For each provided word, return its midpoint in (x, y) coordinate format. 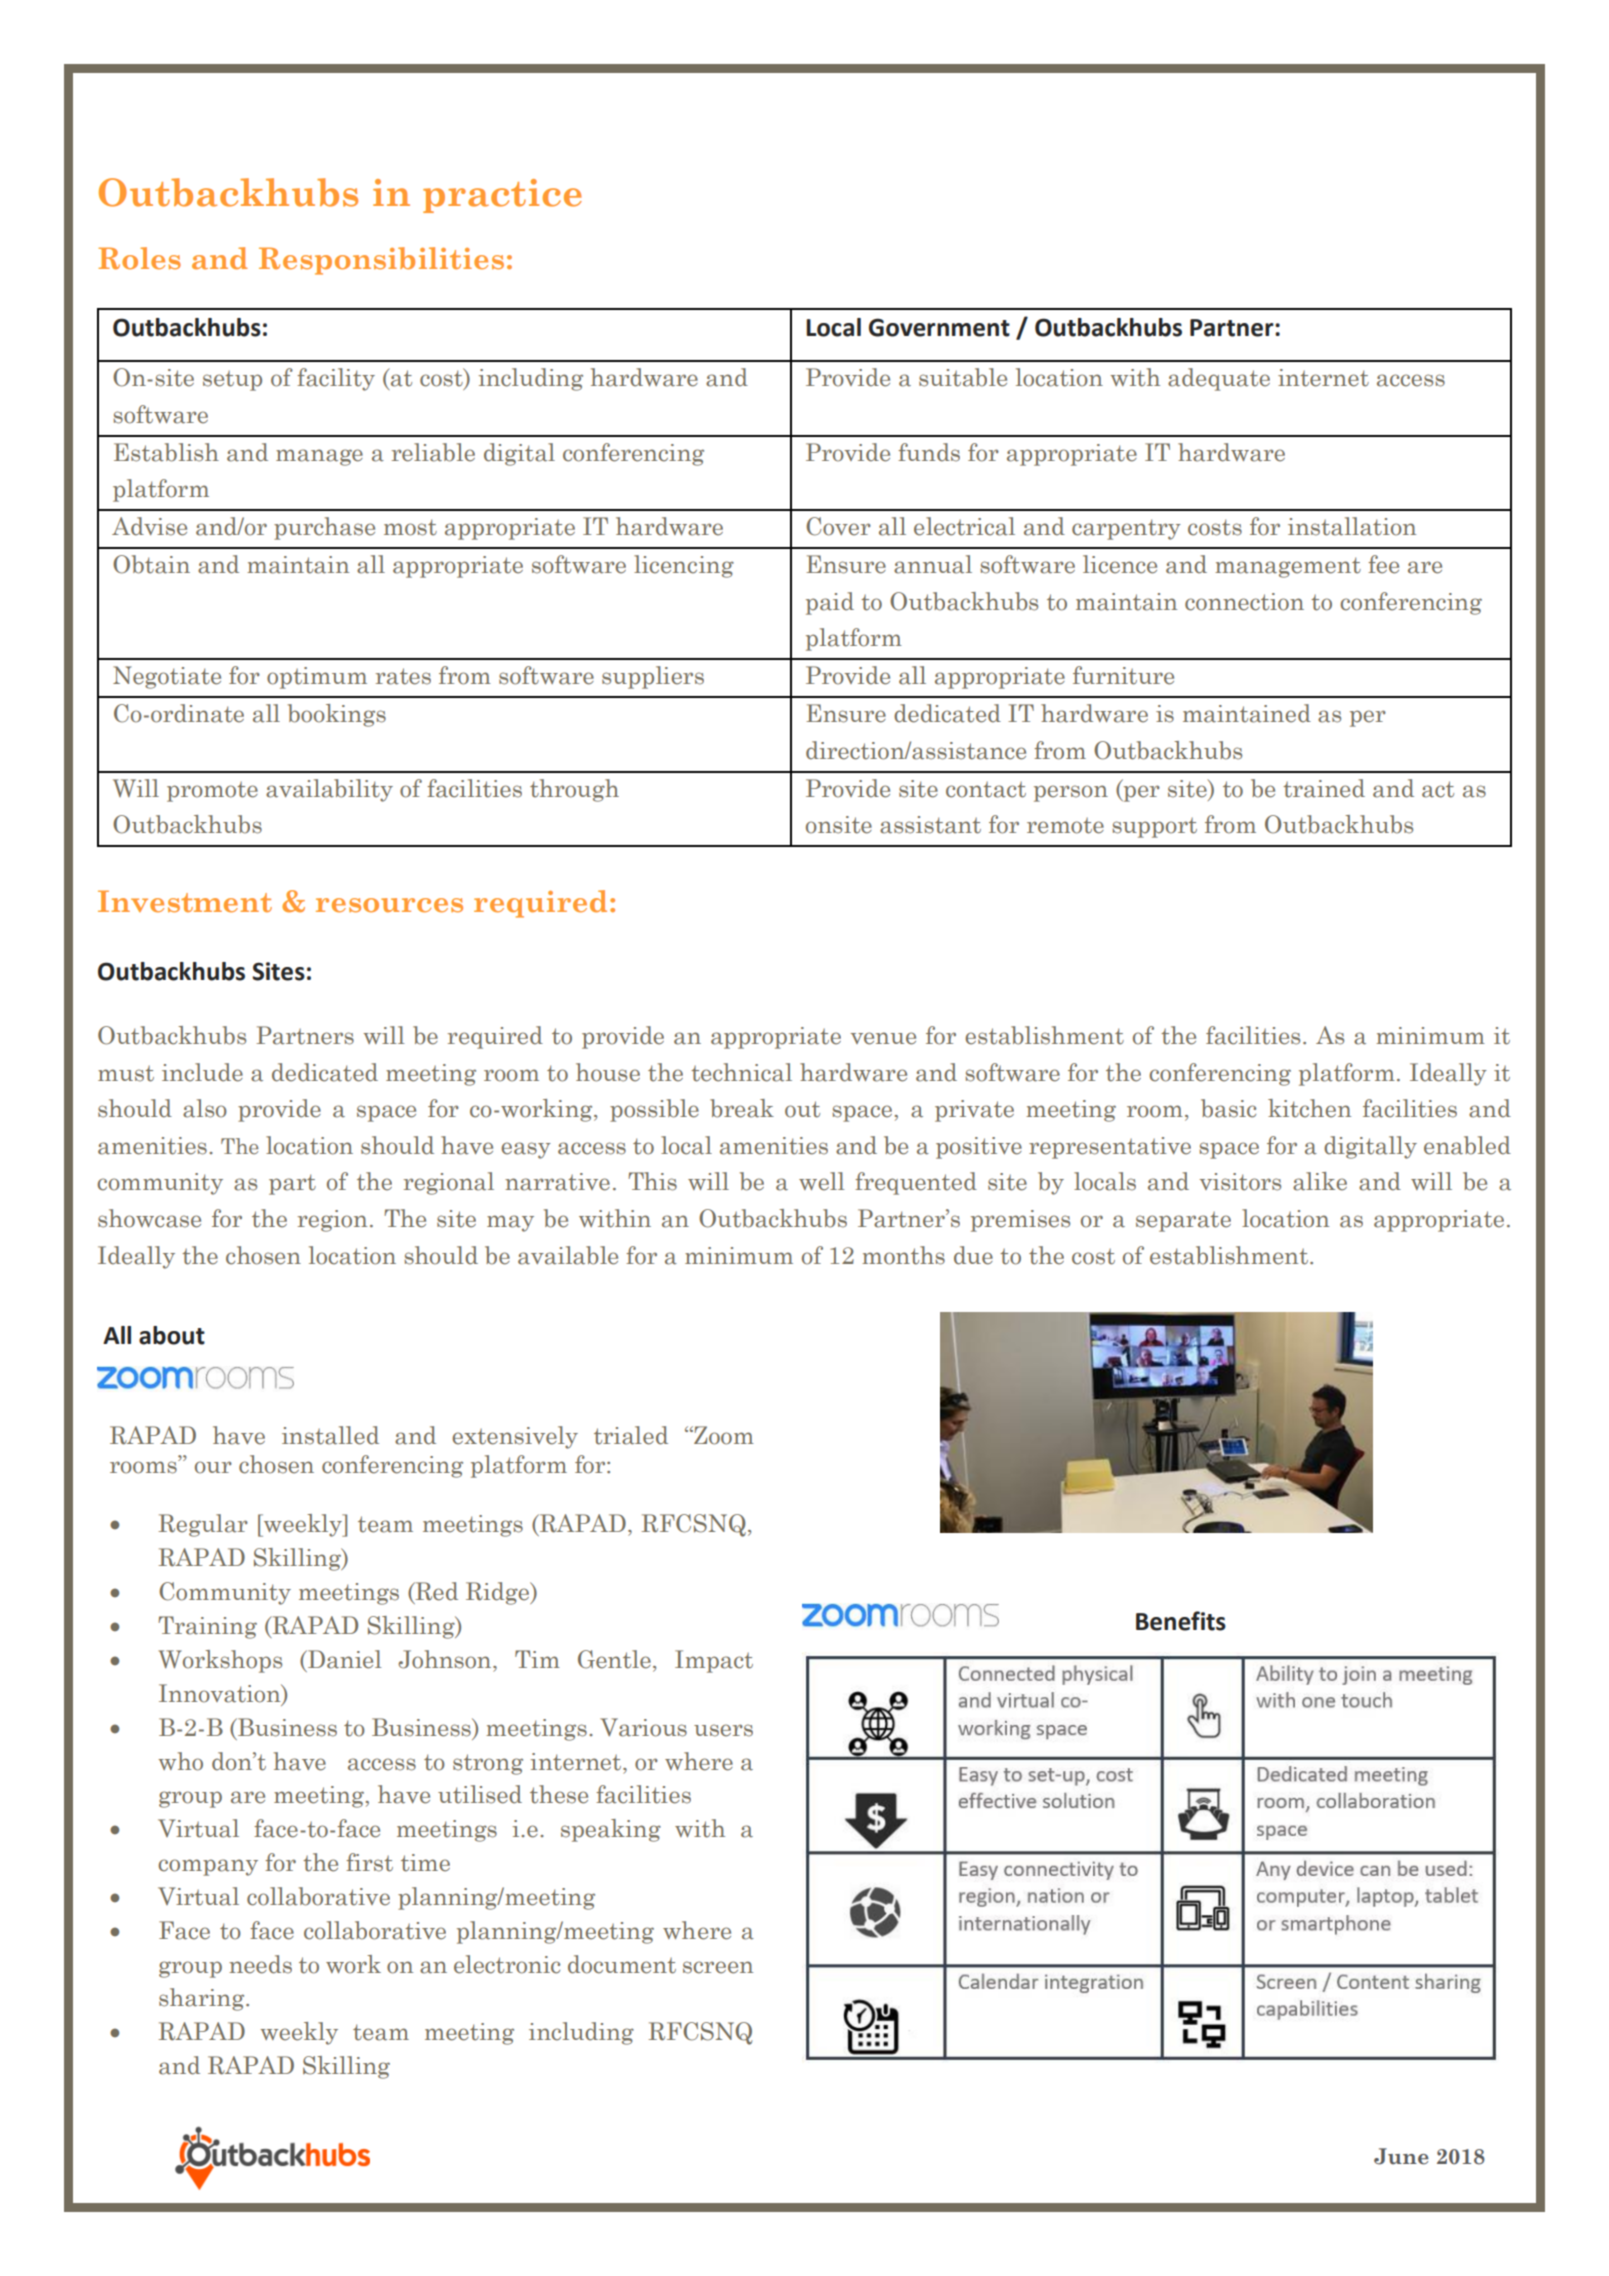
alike (1320, 1181)
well (822, 1181)
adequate (1219, 379)
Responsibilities (381, 261)
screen (718, 1967)
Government (939, 327)
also (205, 1108)
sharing (203, 1999)
